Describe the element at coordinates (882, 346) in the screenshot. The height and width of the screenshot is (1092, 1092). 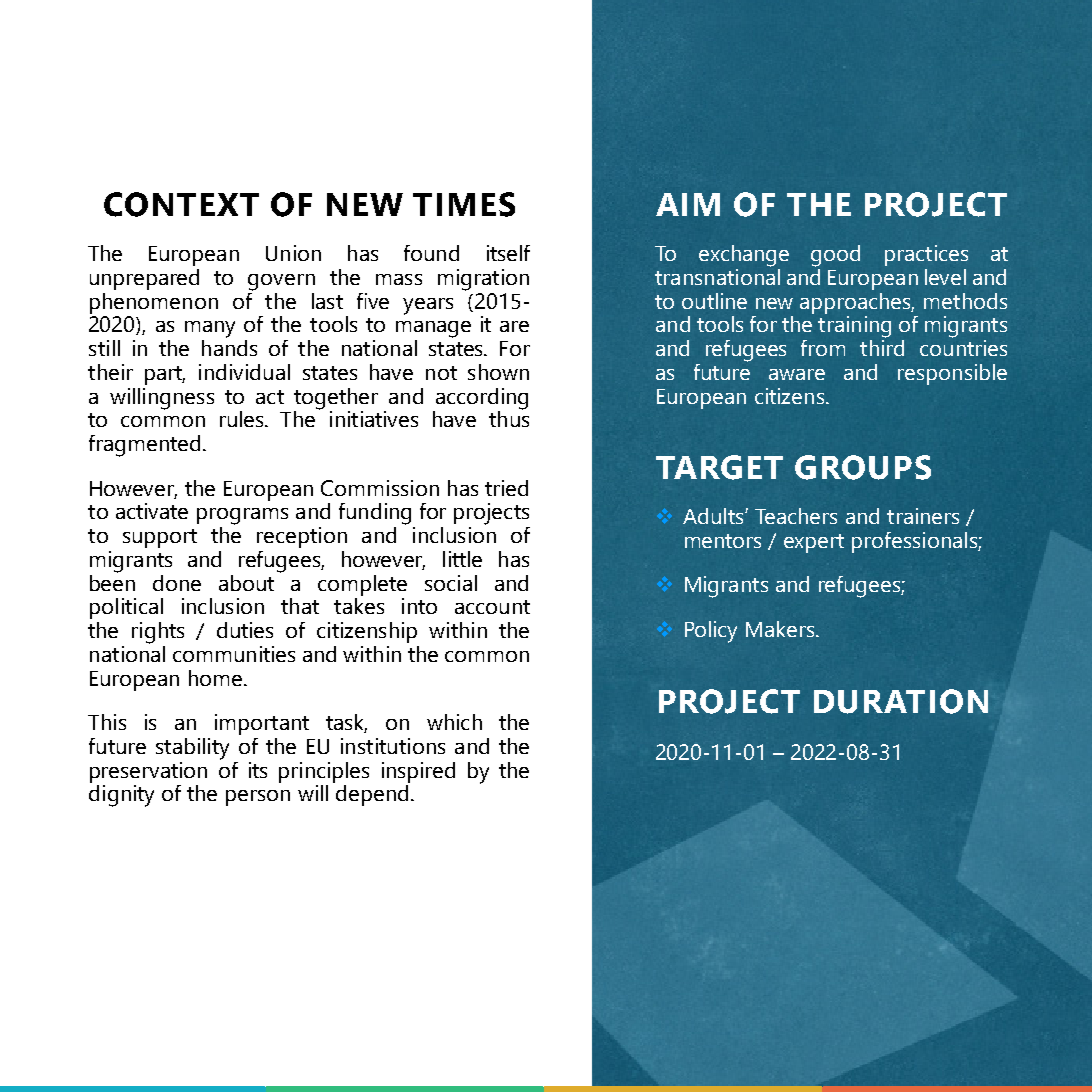
I see `third` at that location.
